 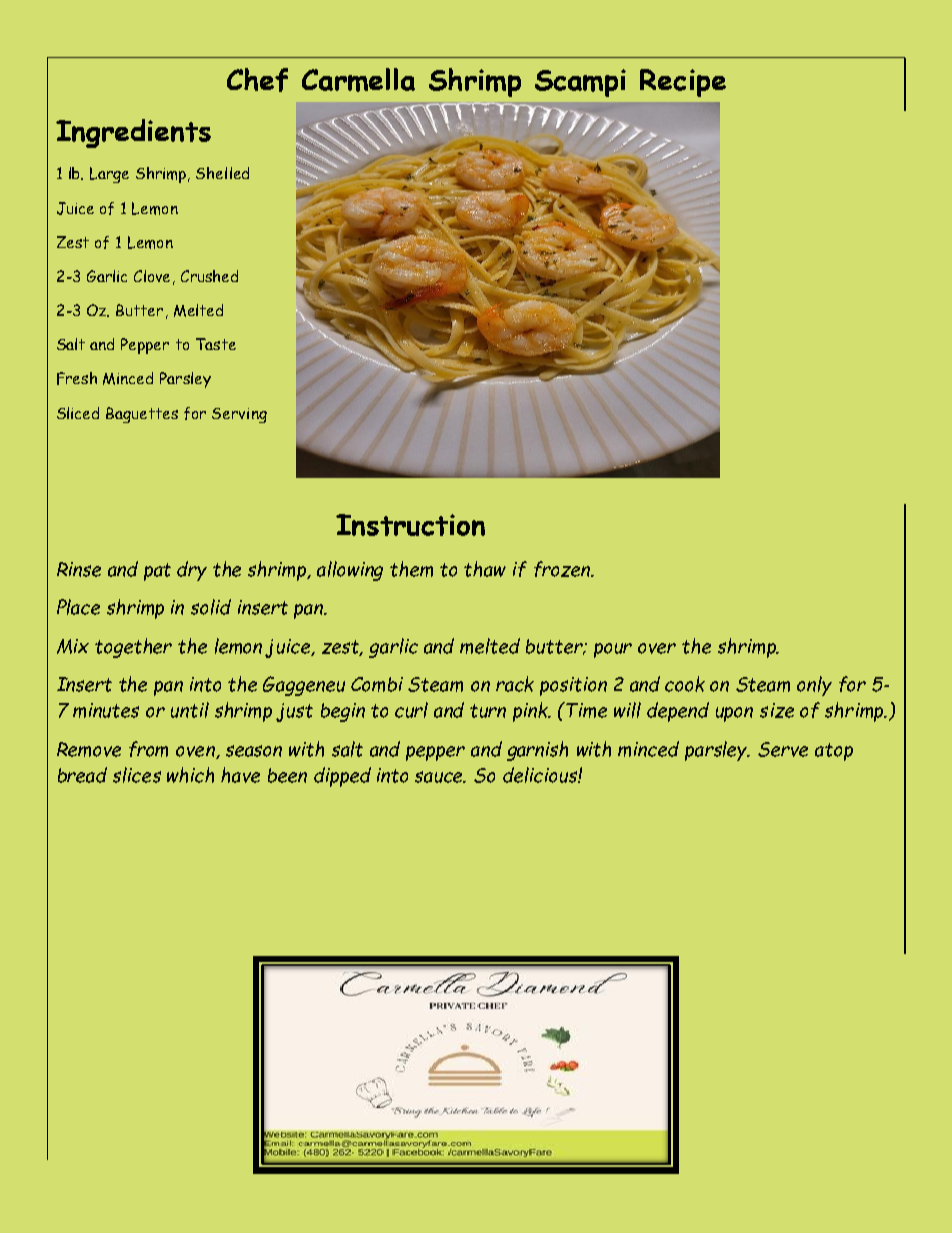 What do you see at coordinates (683, 83) in the screenshot?
I see `Recipe` at bounding box center [683, 83].
